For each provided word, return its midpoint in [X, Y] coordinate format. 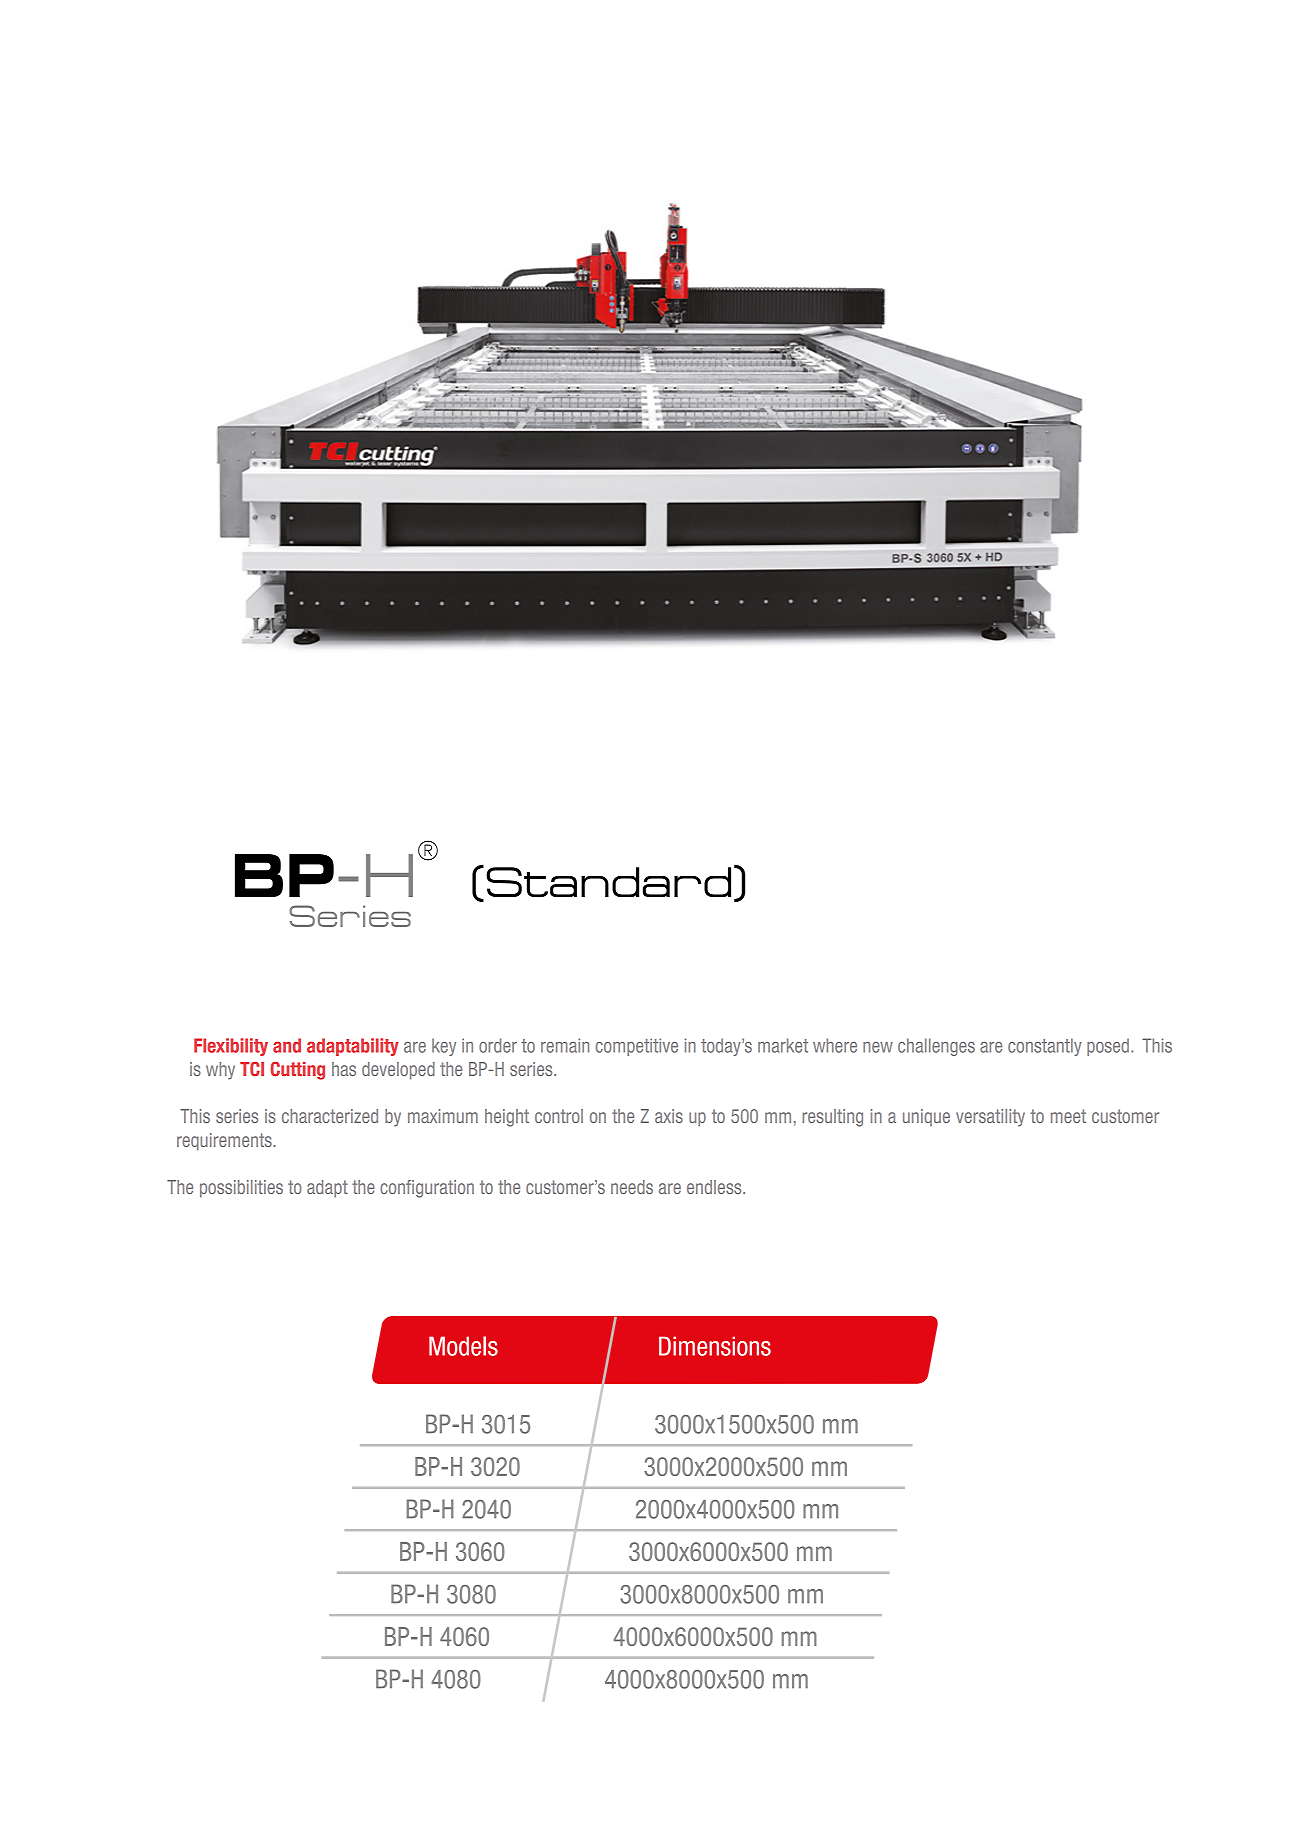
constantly [1045, 1047]
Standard [608, 882]
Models [463, 1346]
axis [669, 1116]
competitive [637, 1047]
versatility [990, 1118]
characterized [330, 1116]
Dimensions [715, 1346]
